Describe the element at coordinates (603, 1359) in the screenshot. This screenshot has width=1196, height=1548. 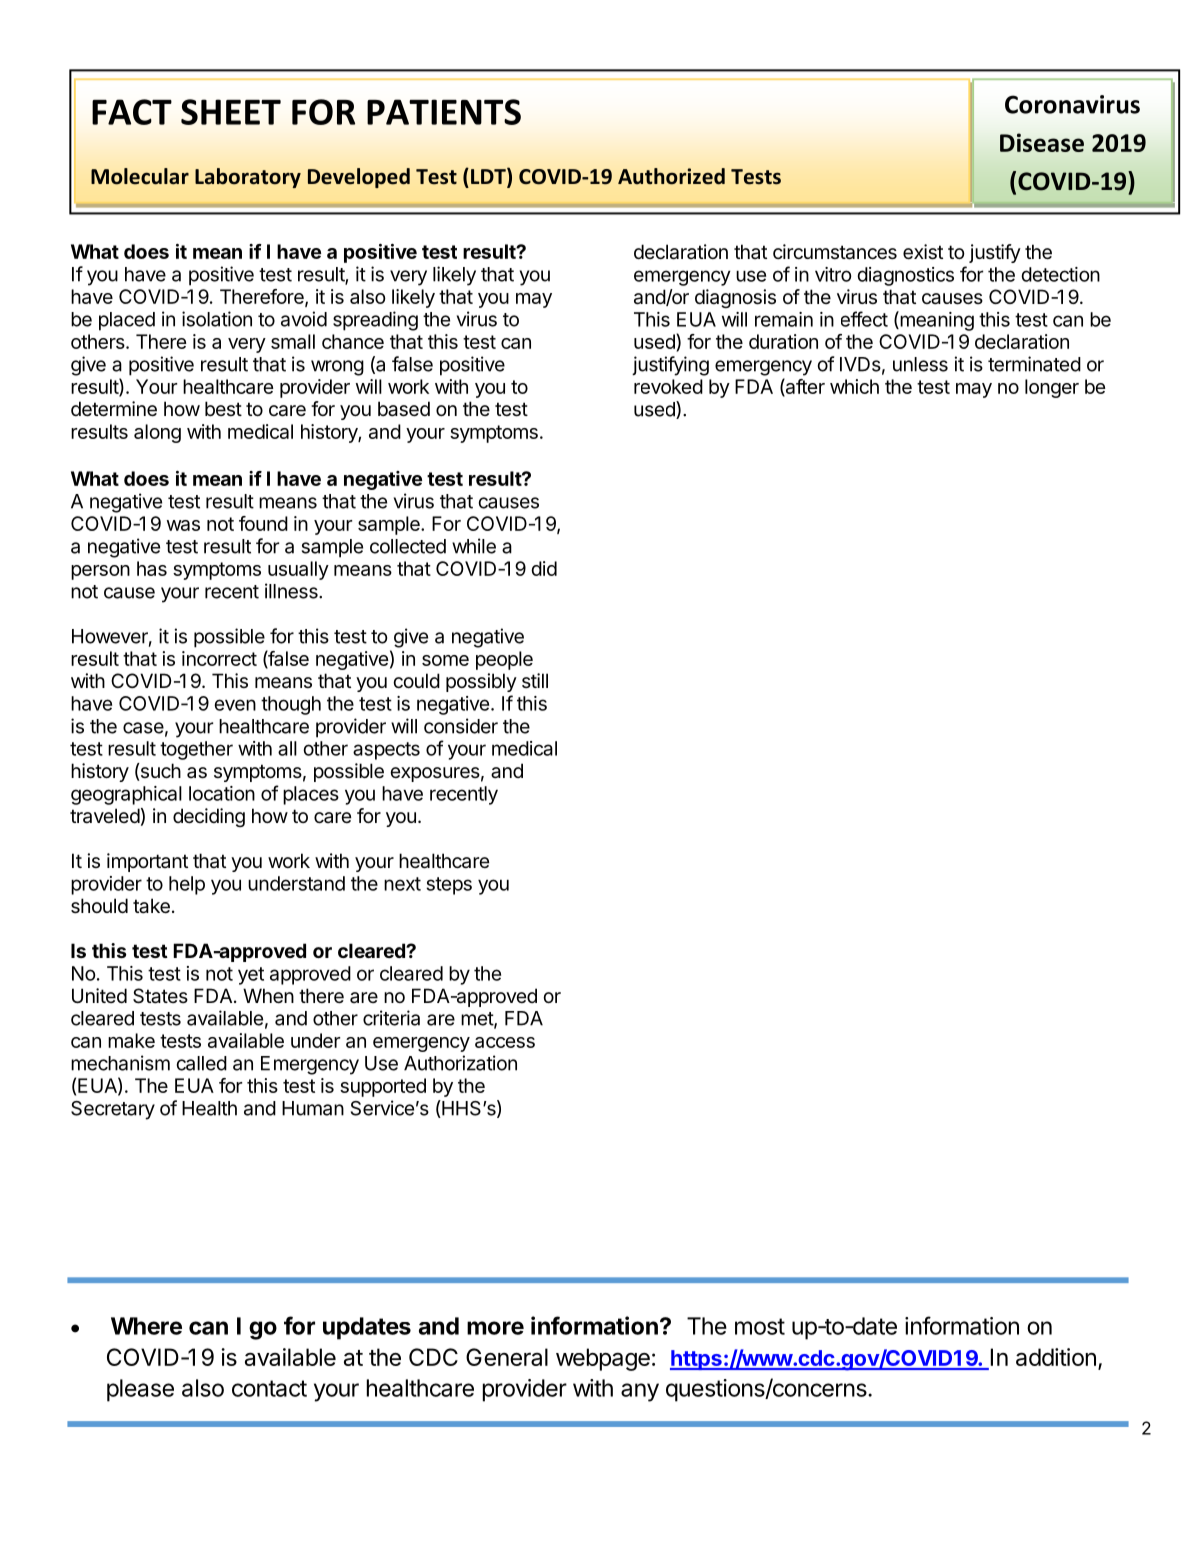
I see `webpage` at that location.
